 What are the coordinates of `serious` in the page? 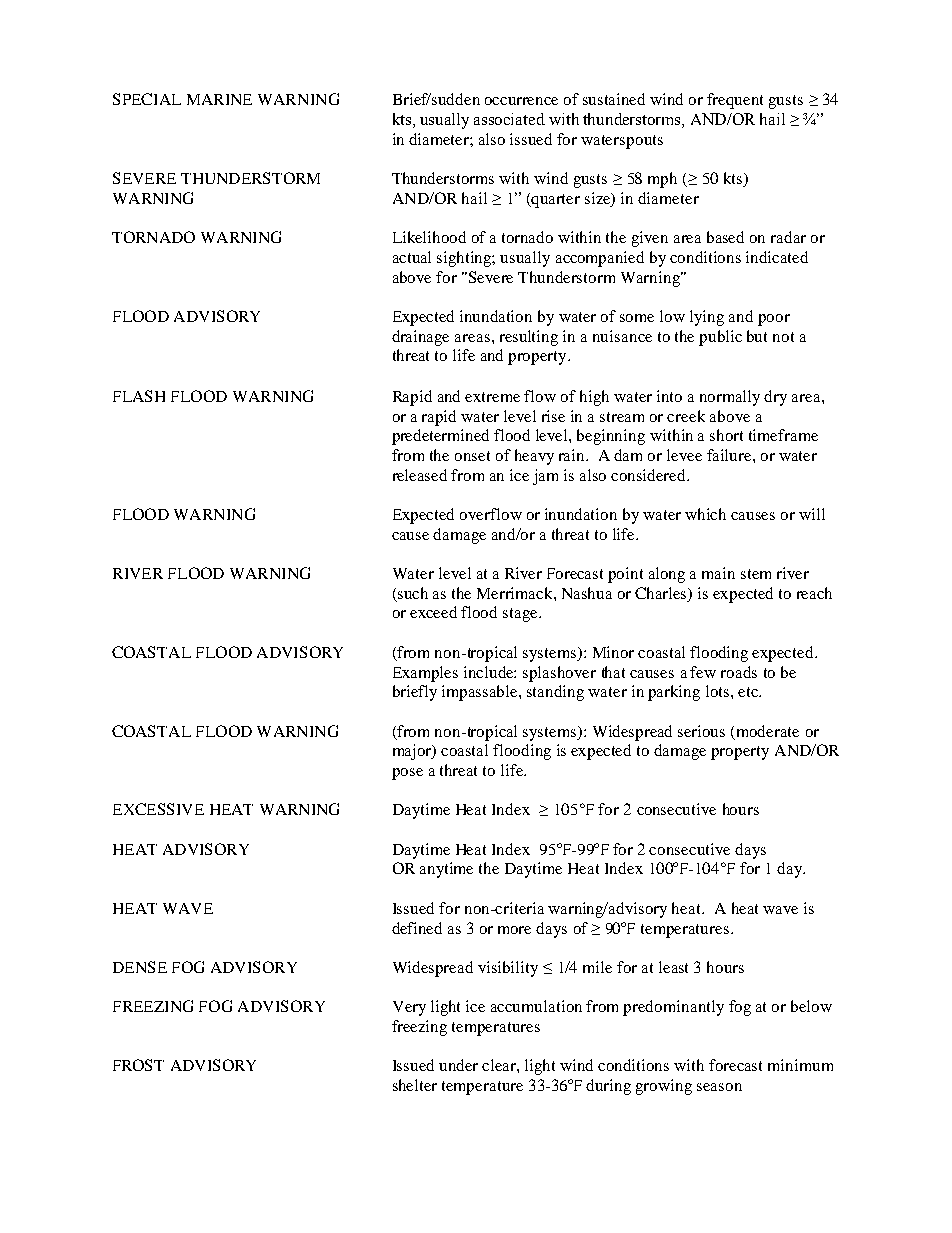 It's located at (701, 731).
